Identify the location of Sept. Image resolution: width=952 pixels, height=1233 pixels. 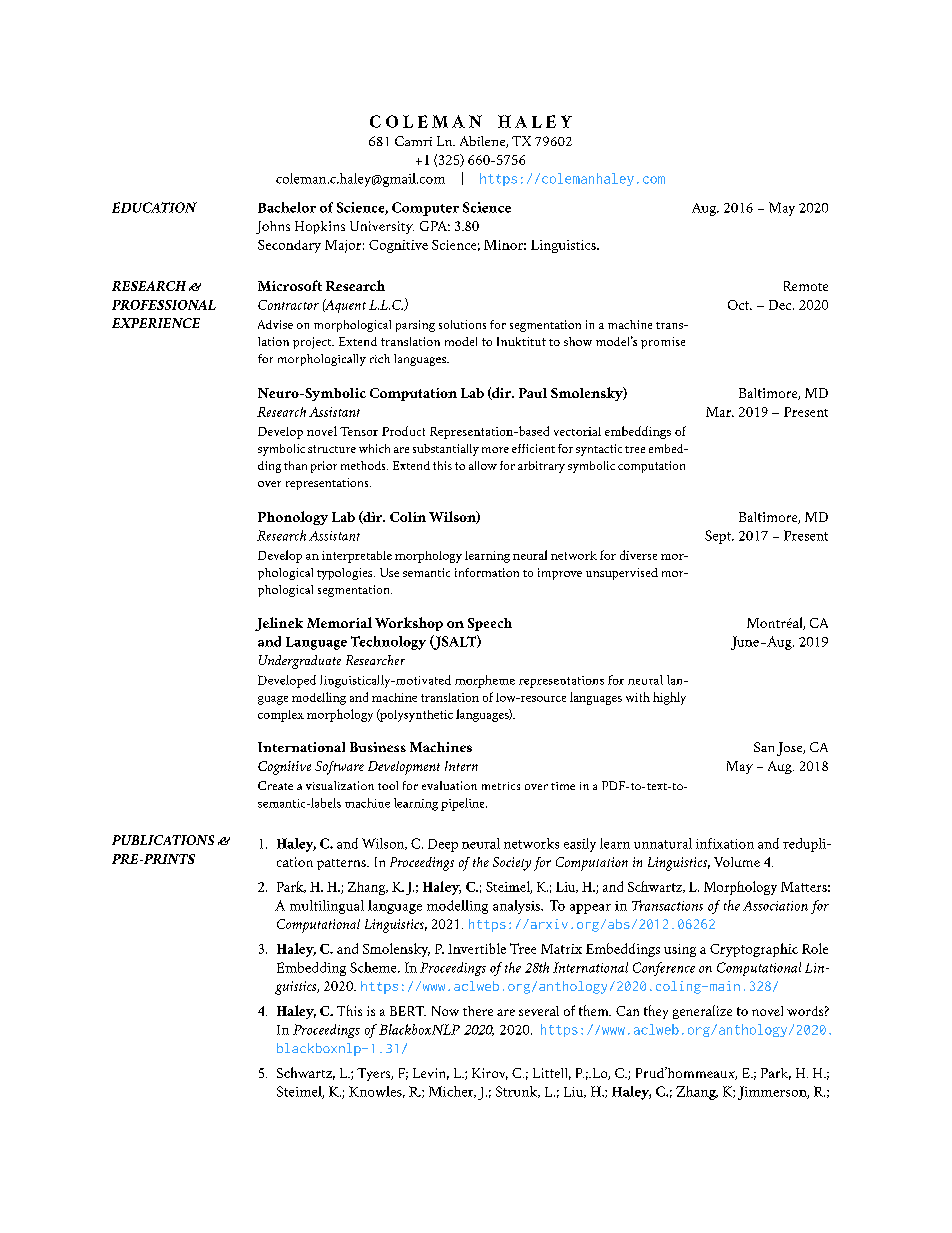
(719, 537).
